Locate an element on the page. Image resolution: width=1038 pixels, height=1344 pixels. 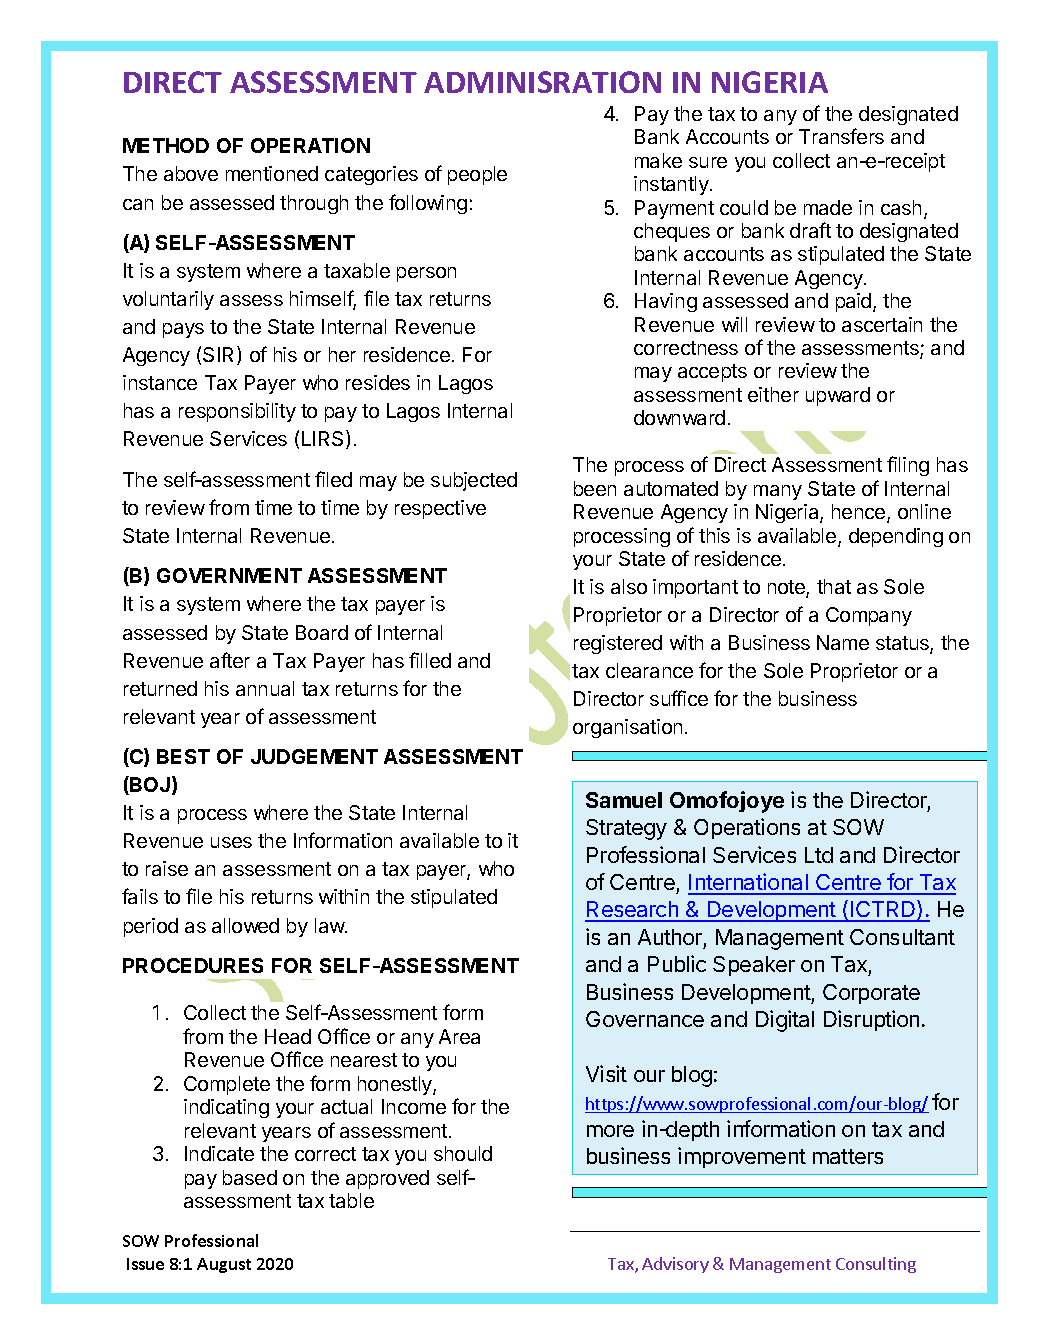
been is located at coordinates (595, 488).
